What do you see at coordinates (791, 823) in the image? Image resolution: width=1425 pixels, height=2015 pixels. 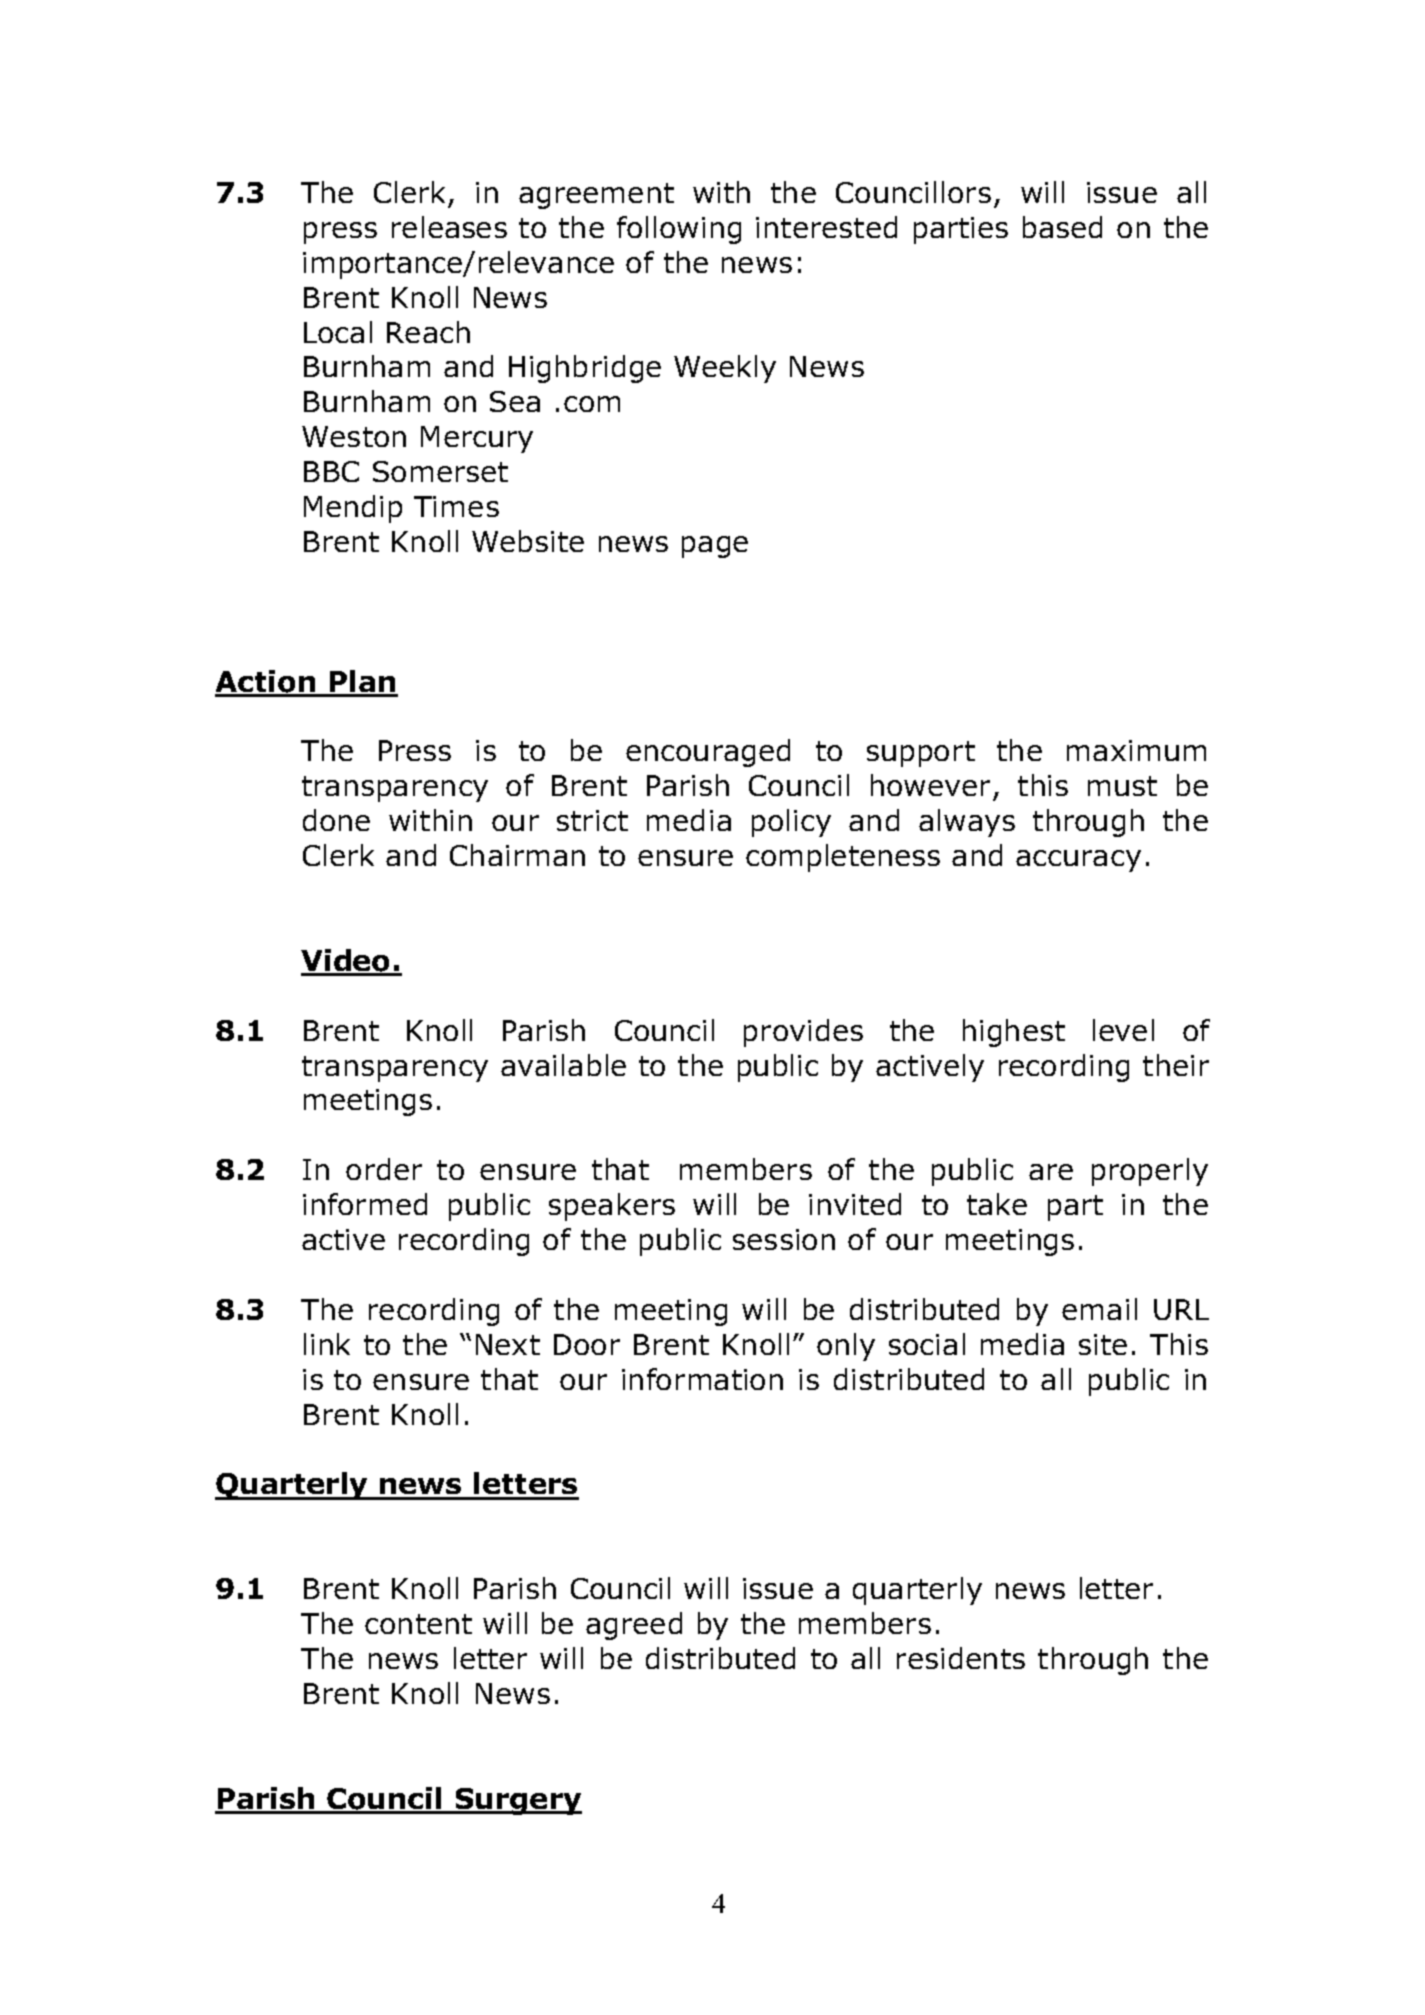 I see `policy` at bounding box center [791, 823].
